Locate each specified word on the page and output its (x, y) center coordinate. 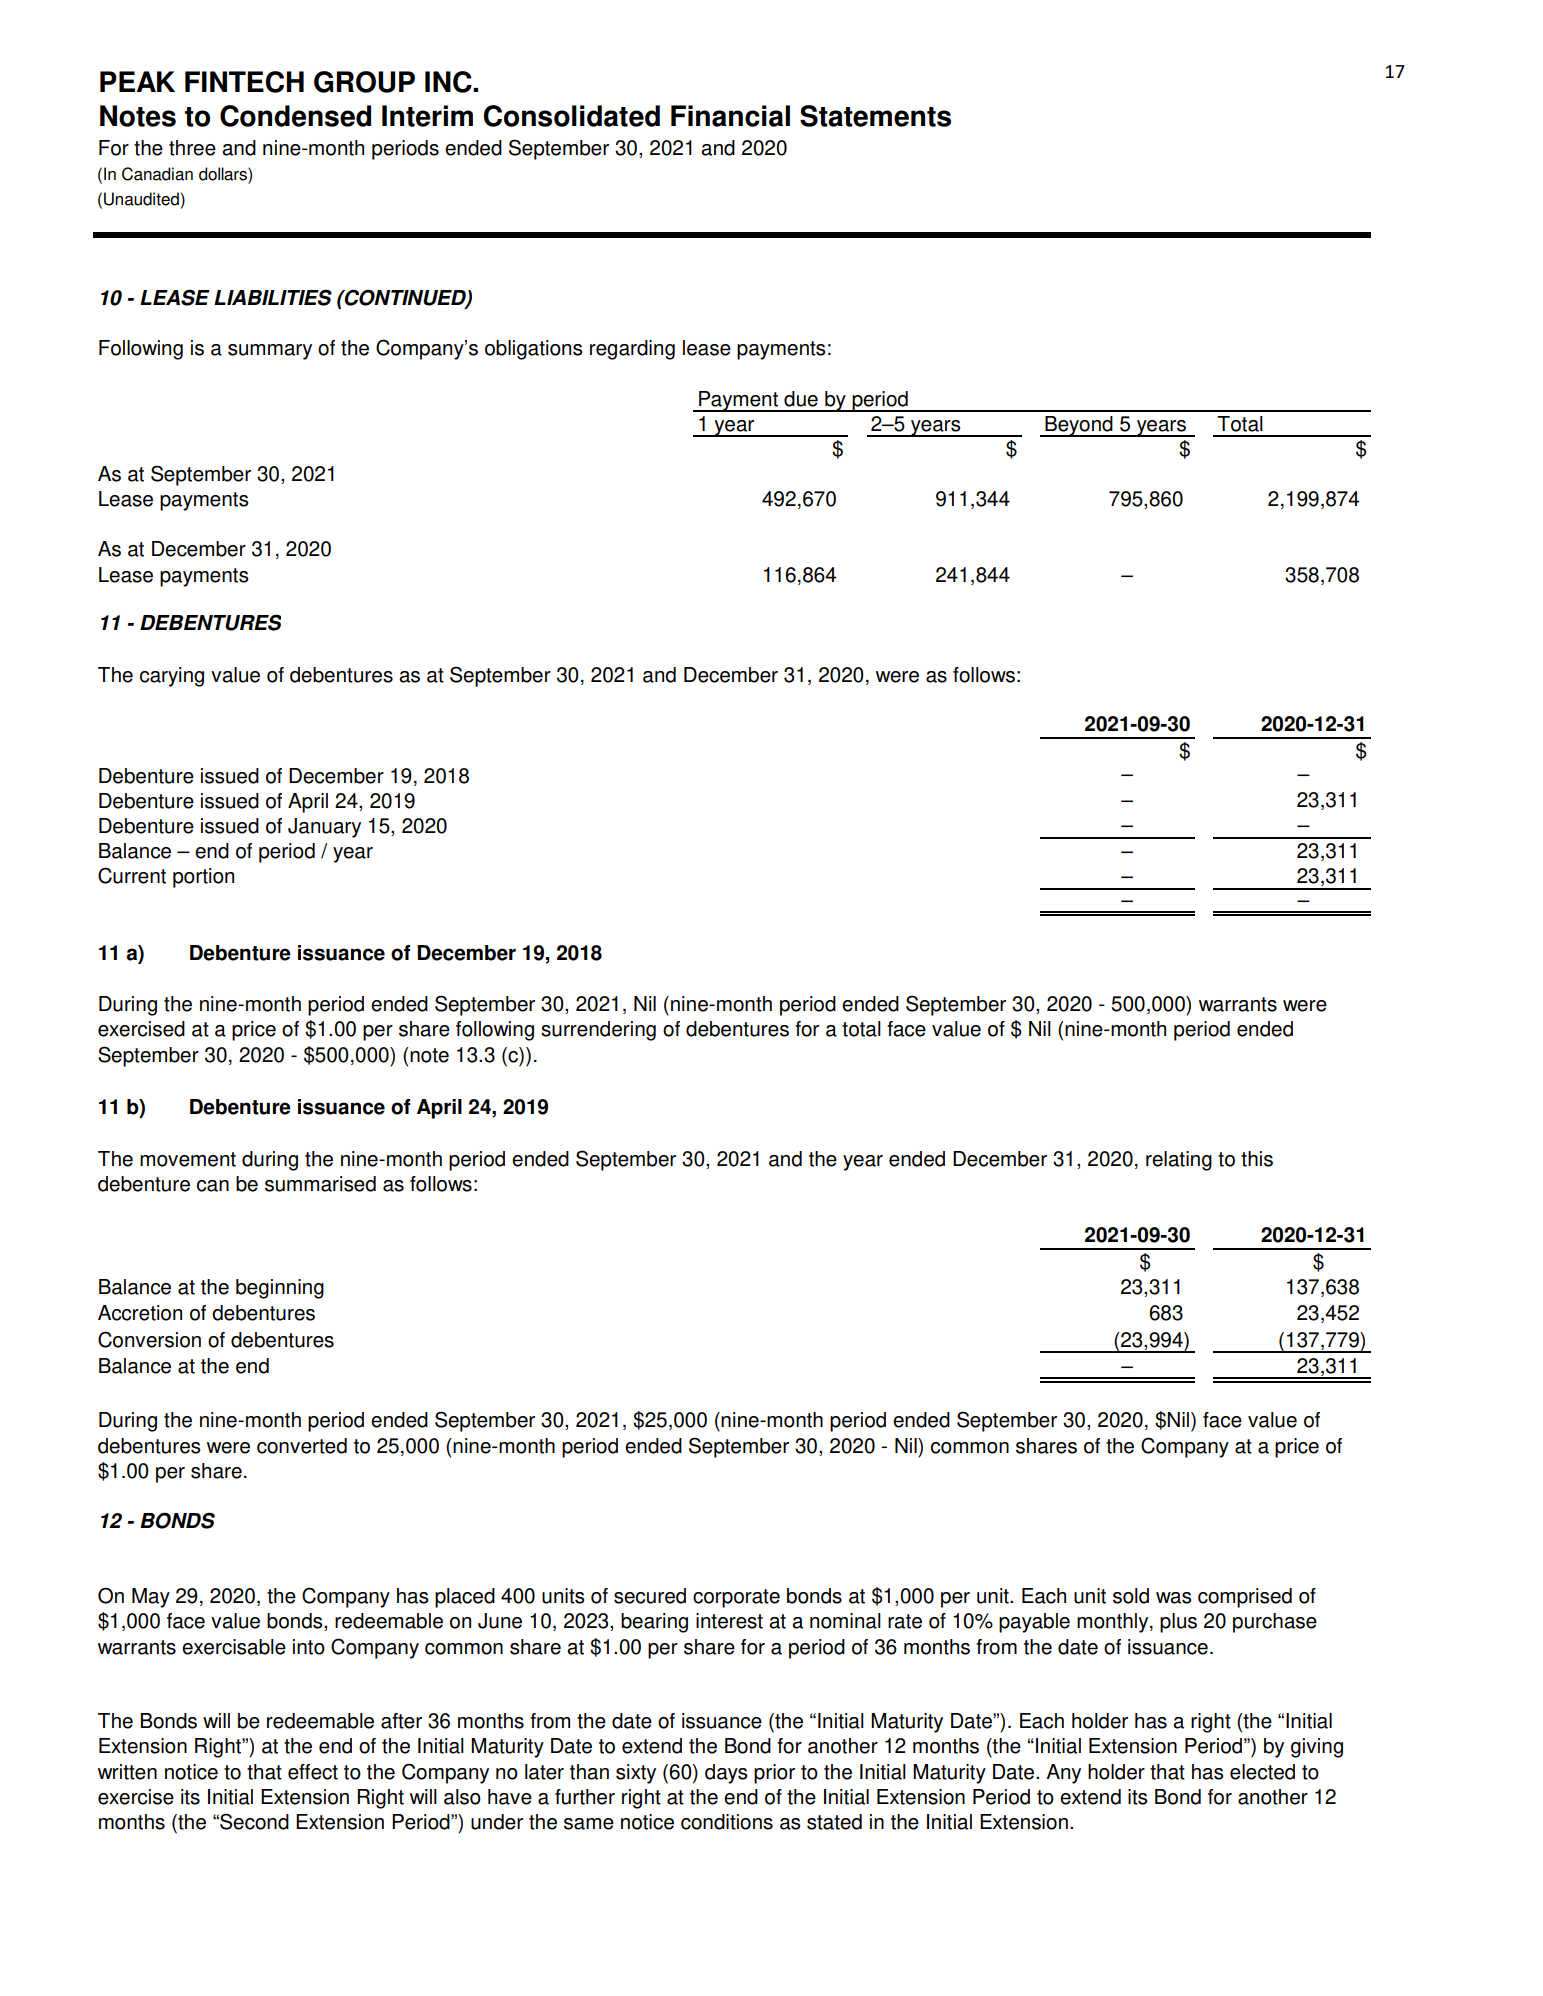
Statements (875, 116)
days (726, 1774)
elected (1262, 1772)
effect (313, 1772)
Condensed (295, 116)
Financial (730, 116)
